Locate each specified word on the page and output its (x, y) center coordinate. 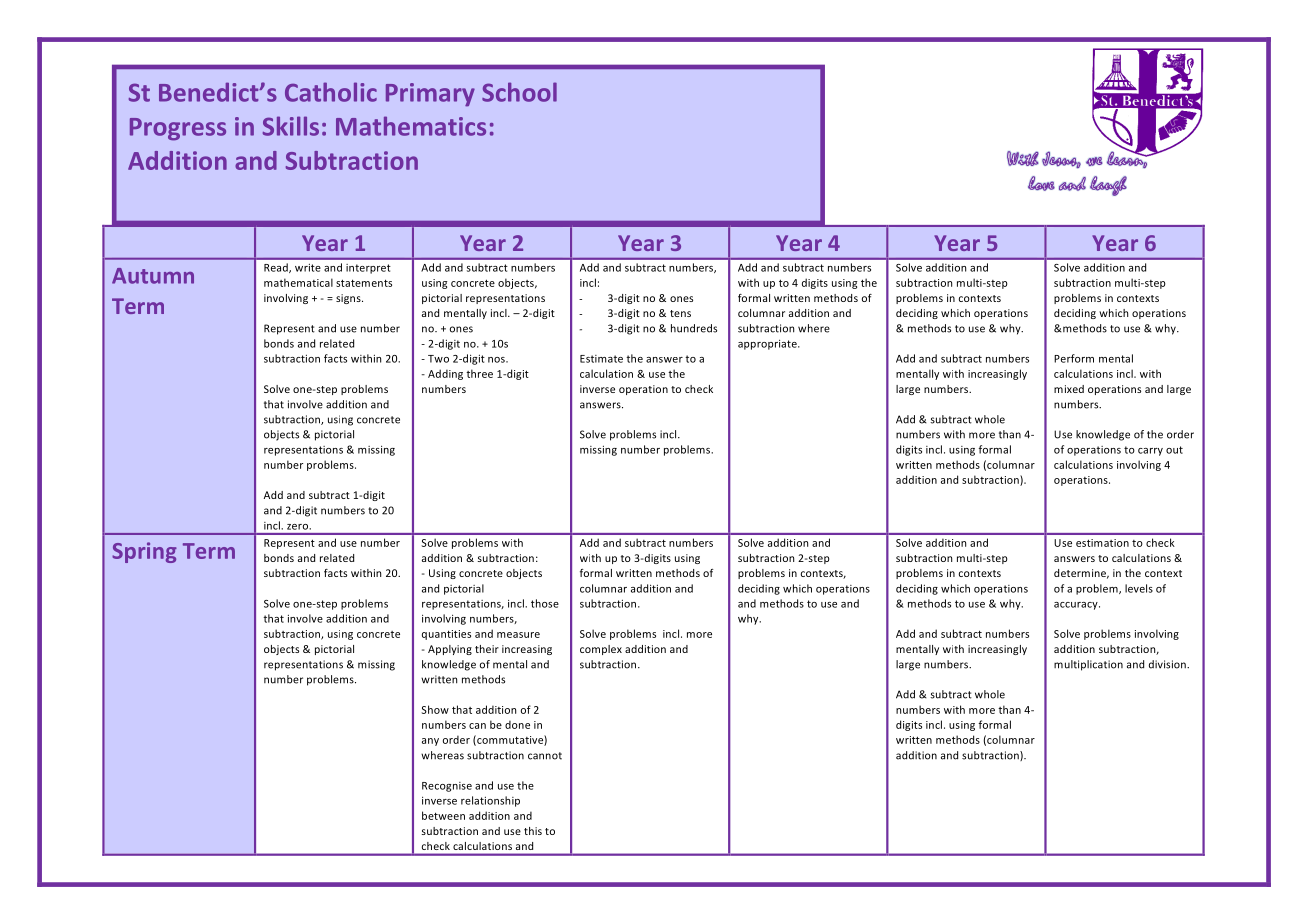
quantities (446, 635)
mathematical (298, 282)
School (519, 92)
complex (601, 650)
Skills (291, 126)
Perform (1074, 358)
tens (680, 313)
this (533, 831)
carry (1150, 452)
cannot (545, 756)
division (1168, 664)
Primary (430, 95)
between (443, 815)
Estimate (601, 359)
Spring (144, 552)
